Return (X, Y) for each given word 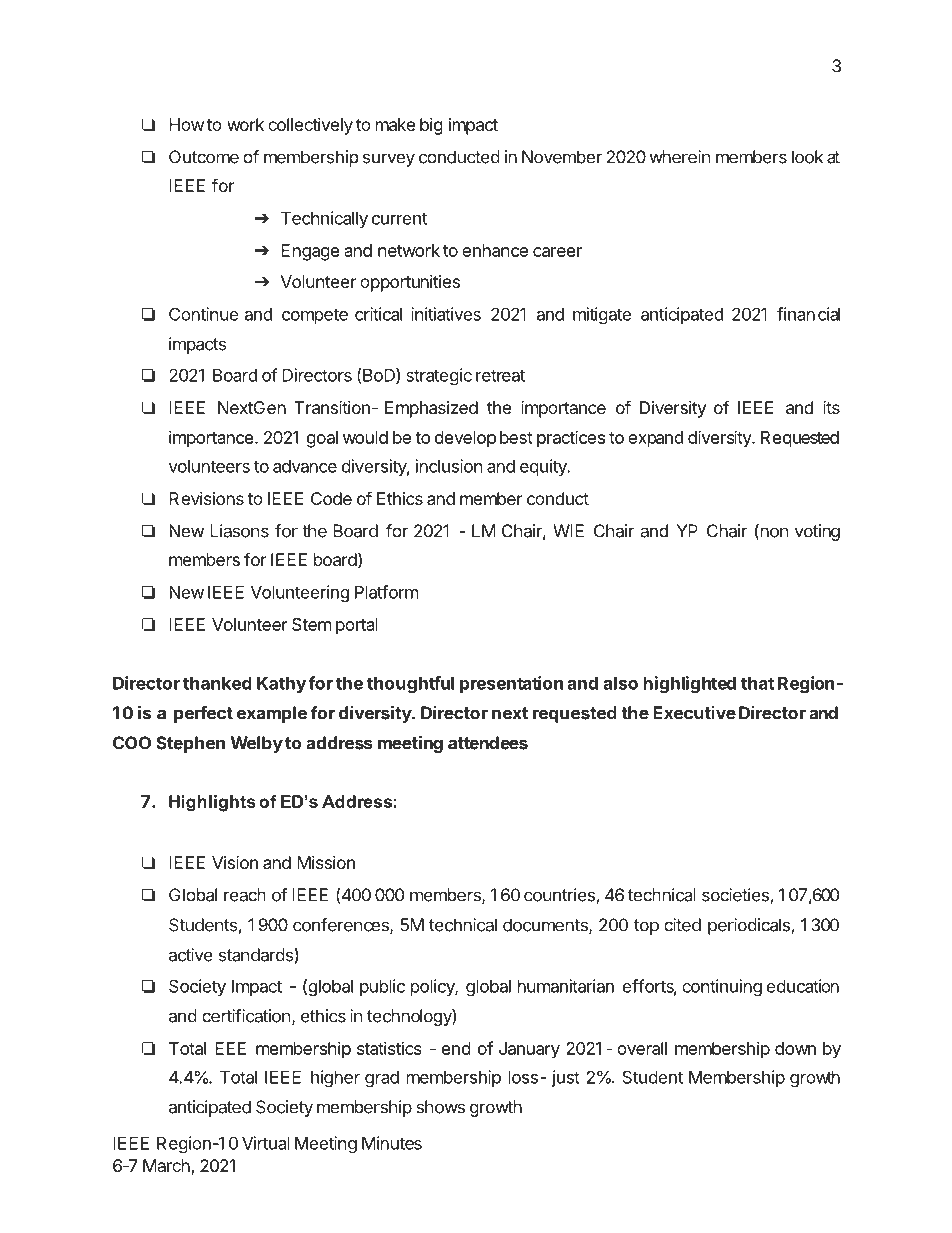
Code (331, 498)
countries (560, 896)
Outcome (204, 157)
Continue (204, 314)
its (831, 407)
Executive (694, 713)
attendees (488, 743)
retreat (500, 375)
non (773, 533)
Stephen (190, 744)
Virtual (266, 1143)
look (807, 157)
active (191, 955)
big (431, 126)
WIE (568, 531)
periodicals (750, 926)
